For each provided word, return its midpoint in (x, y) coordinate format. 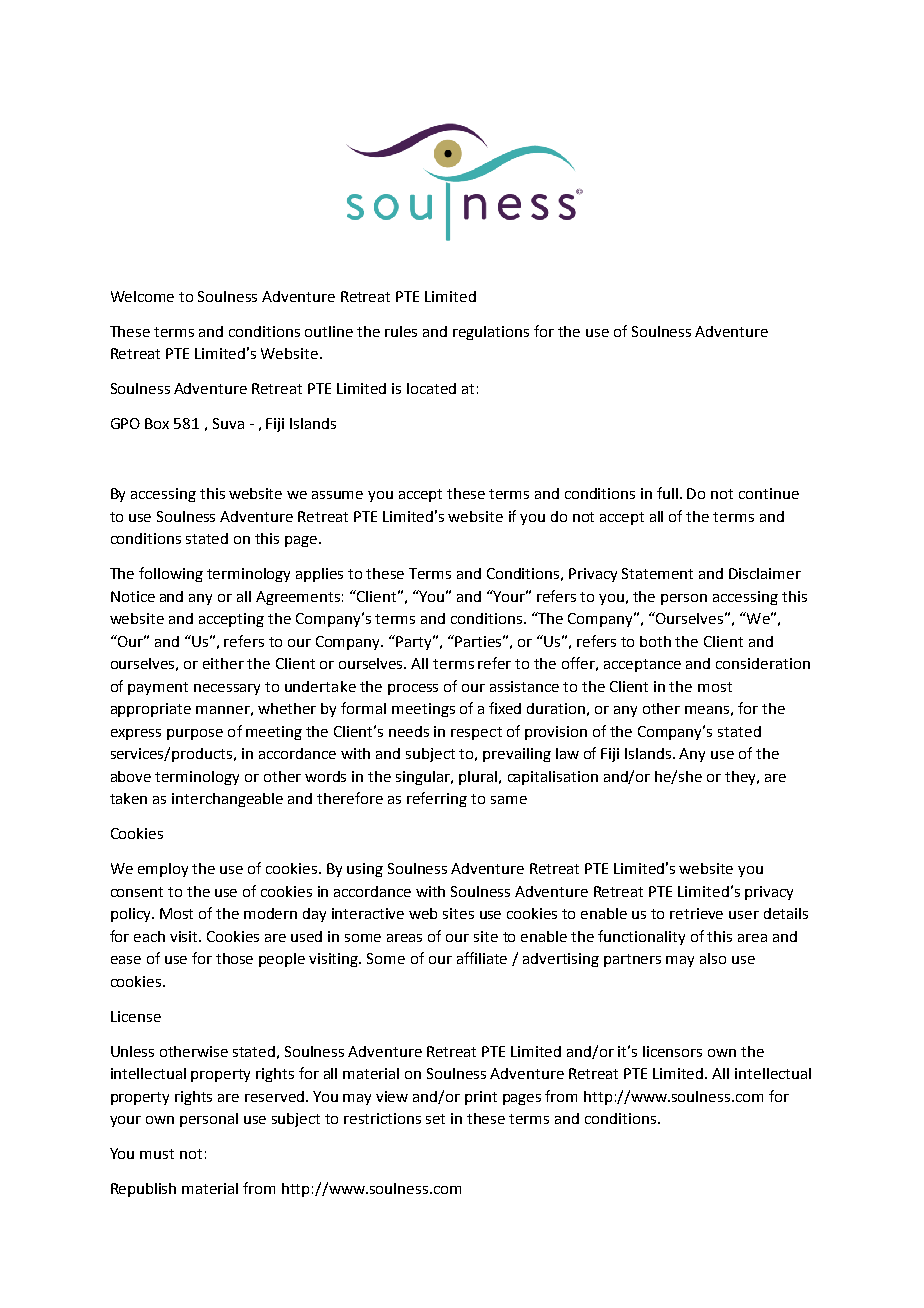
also (713, 958)
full (669, 493)
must (157, 1154)
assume (337, 495)
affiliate (482, 958)
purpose (195, 734)
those (234, 958)
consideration (763, 663)
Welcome (142, 296)
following (171, 574)
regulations (491, 333)
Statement (657, 573)
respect (476, 733)
